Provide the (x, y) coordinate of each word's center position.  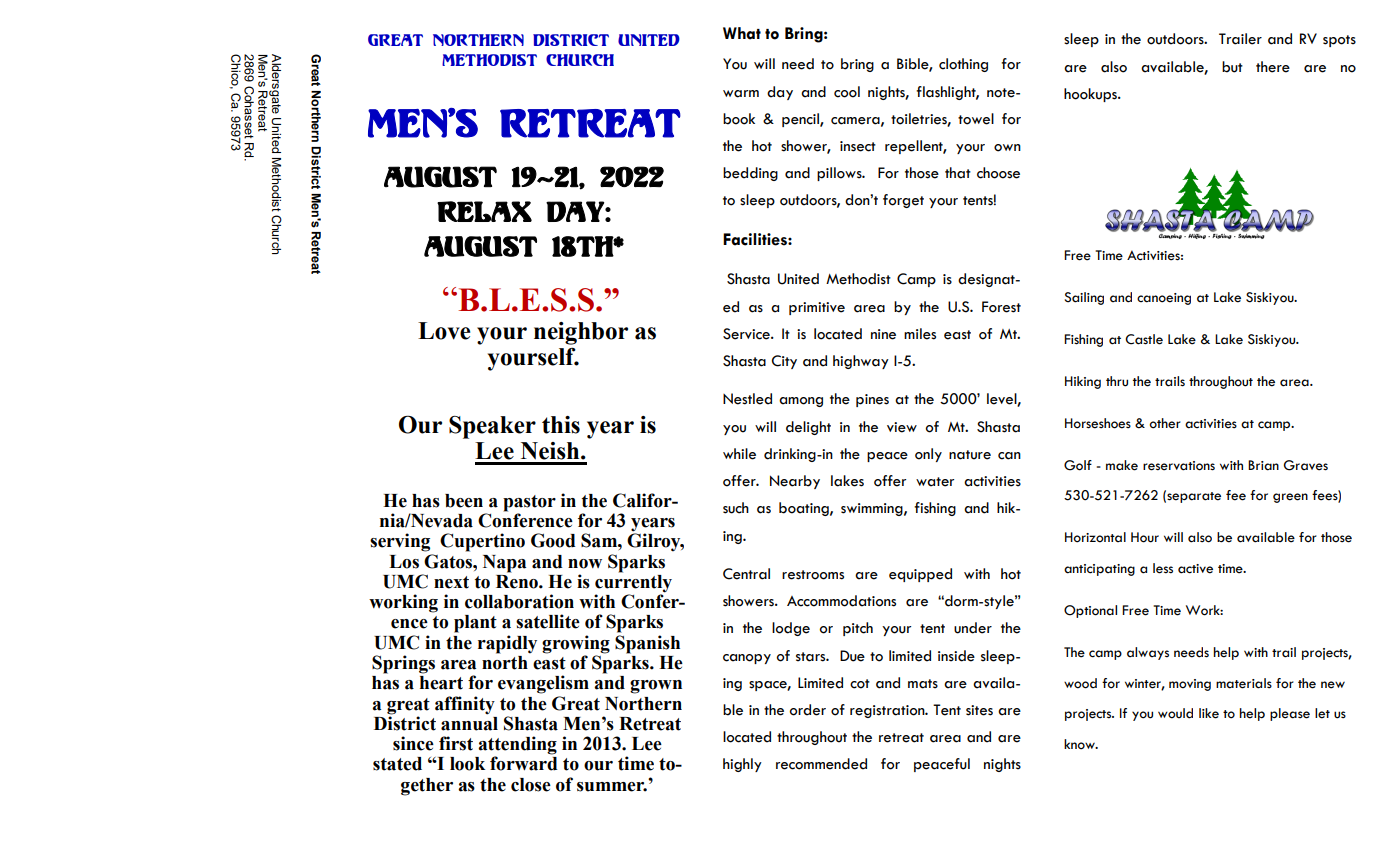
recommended (821, 764)
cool (847, 92)
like (1209, 713)
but (1232, 67)
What (742, 33)
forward (523, 763)
